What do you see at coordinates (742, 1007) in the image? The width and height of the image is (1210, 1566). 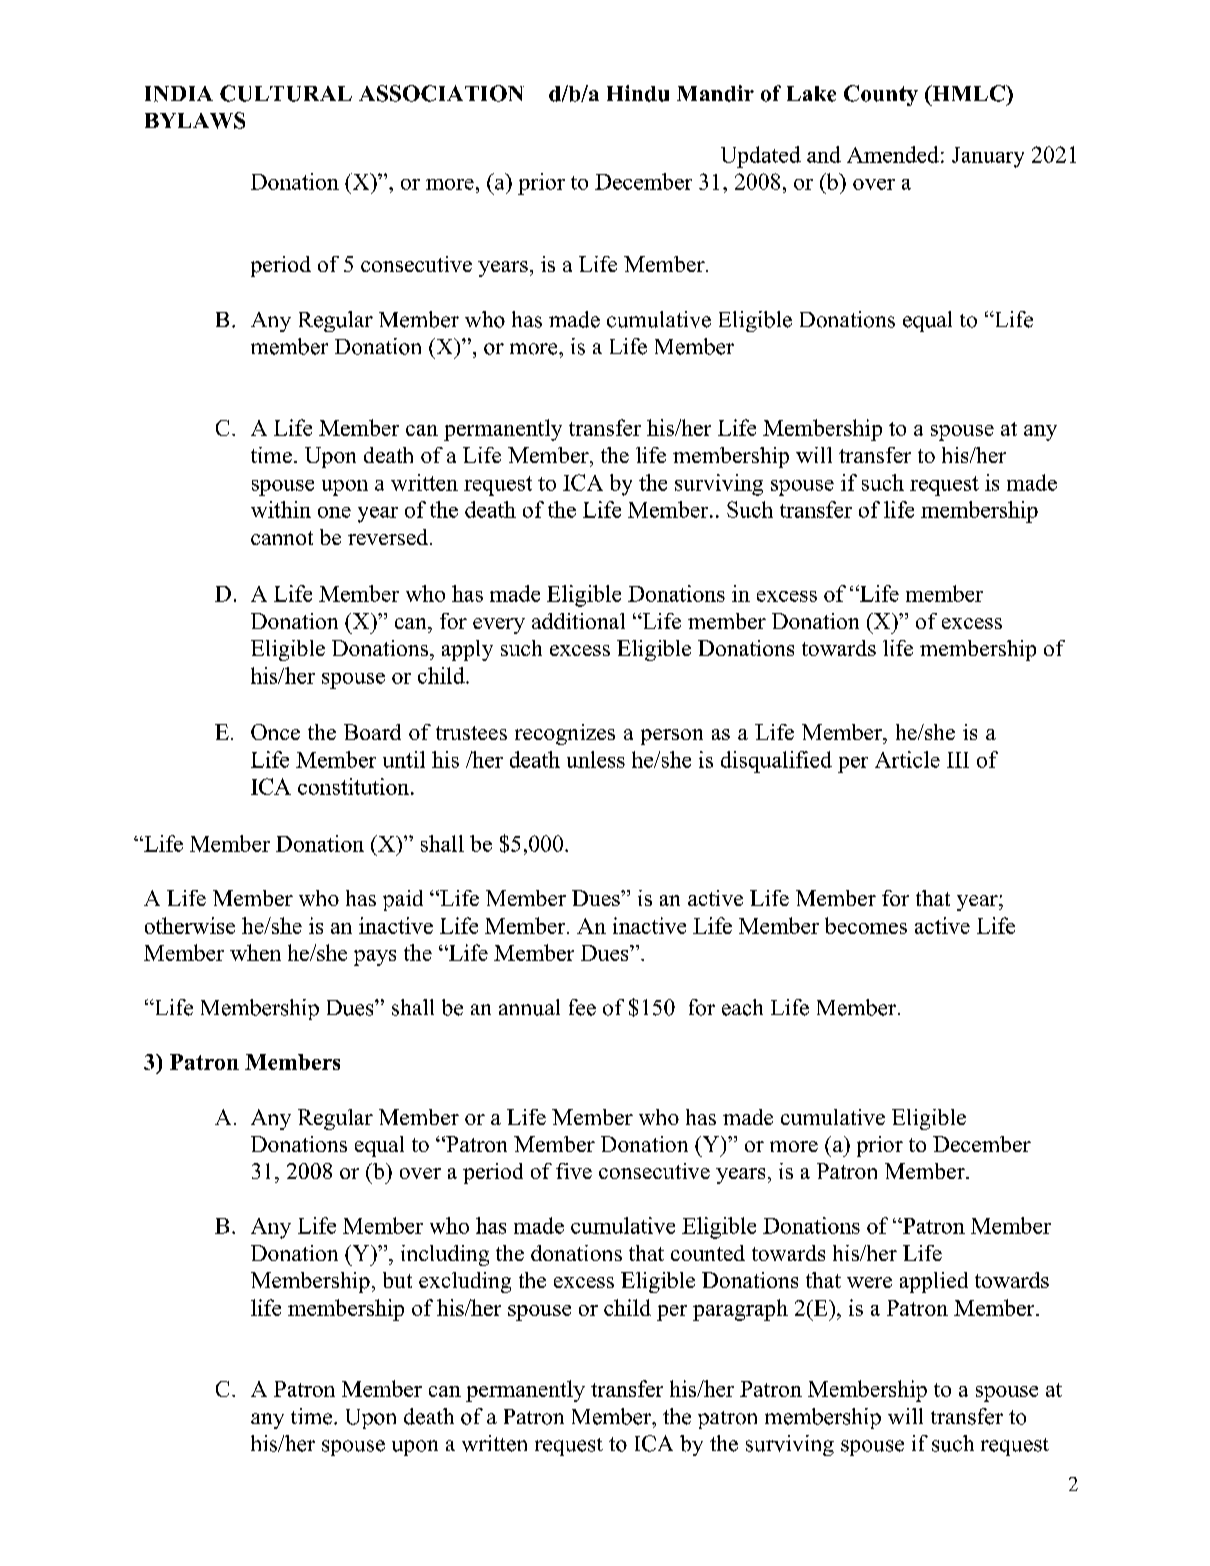 I see `each` at bounding box center [742, 1007].
